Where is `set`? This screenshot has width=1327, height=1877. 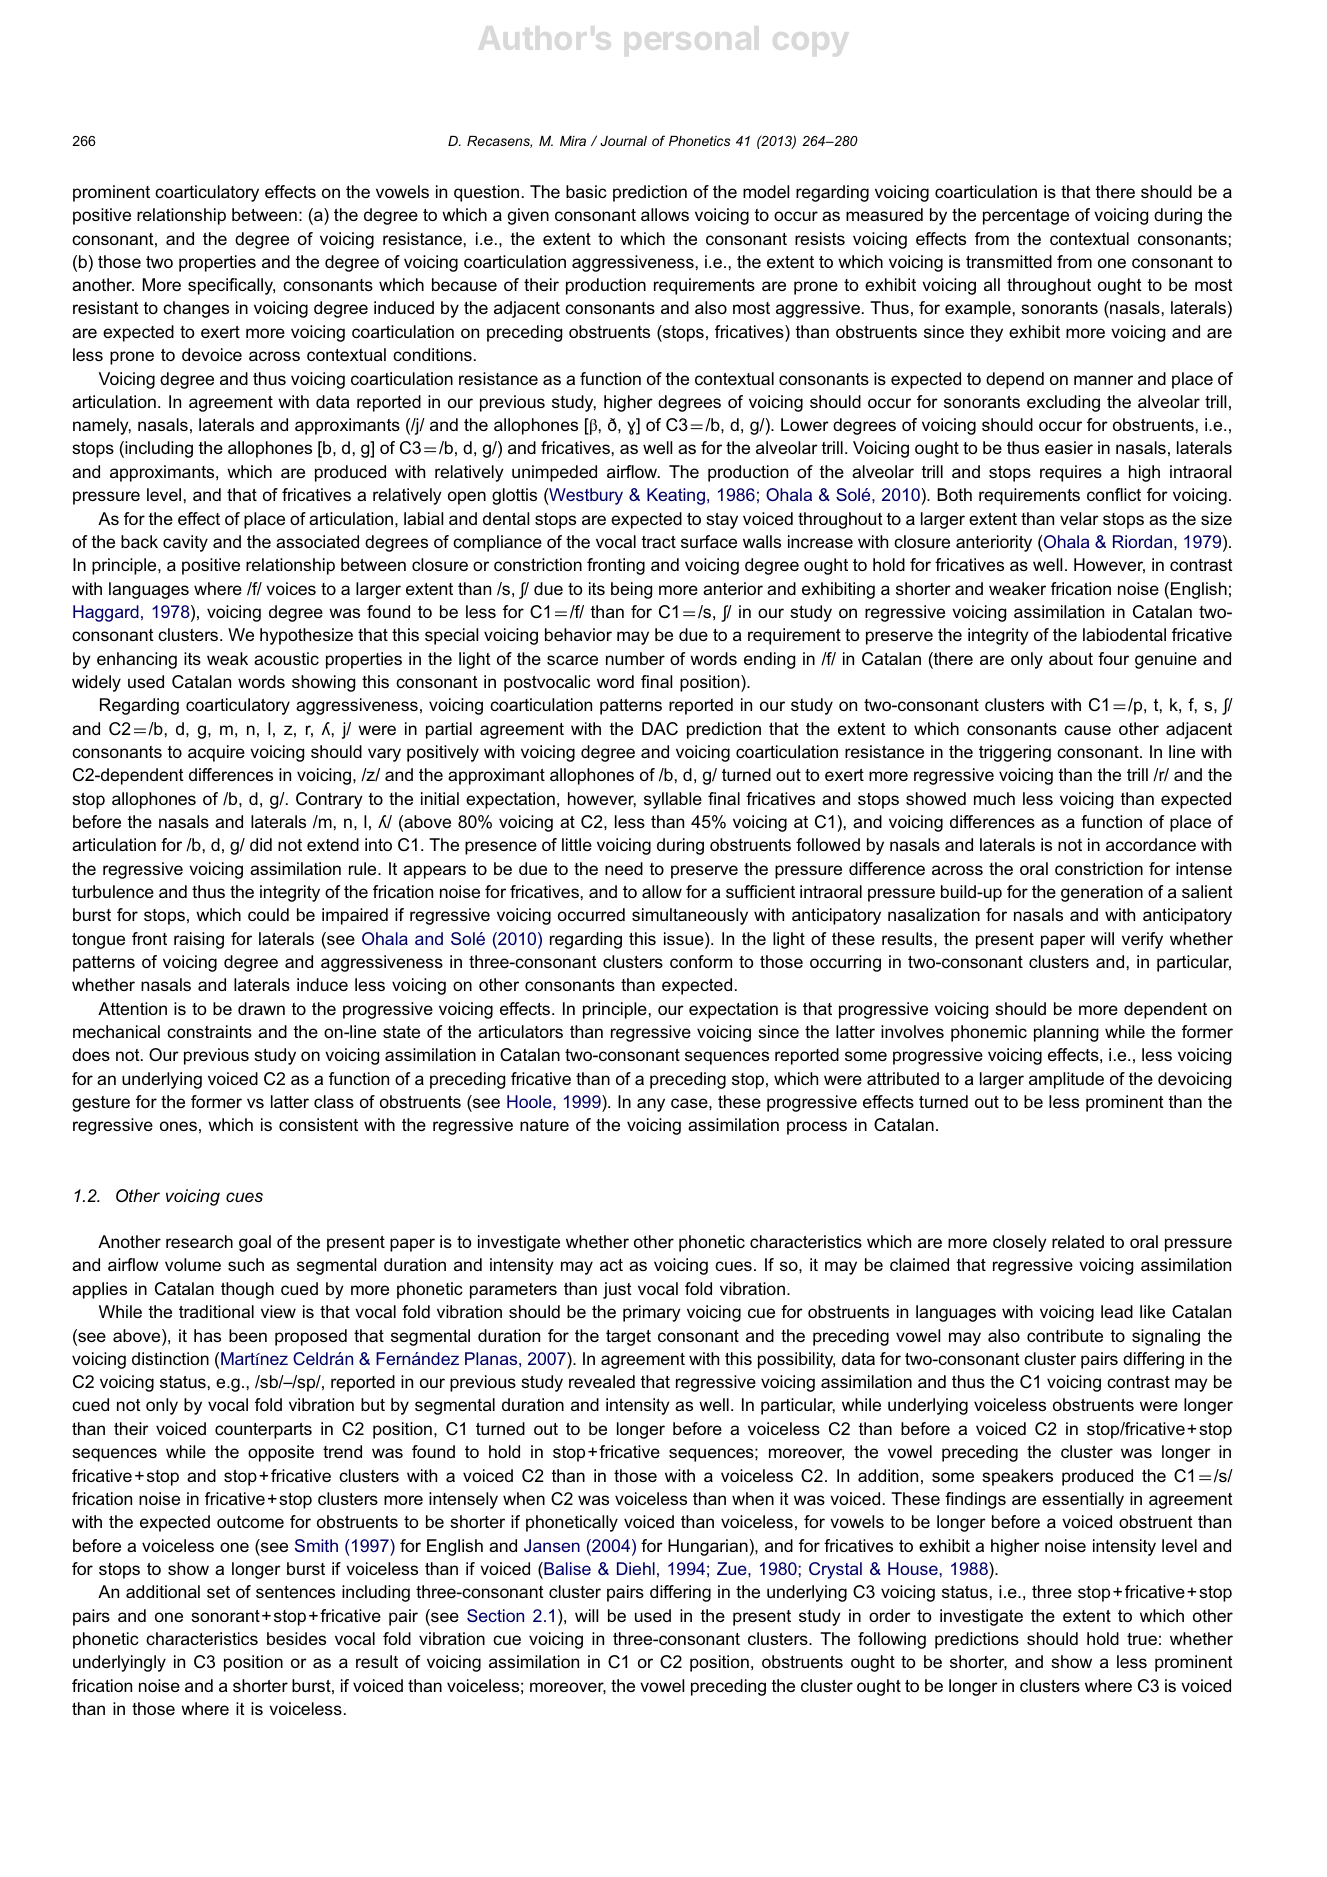 set is located at coordinates (218, 1592).
